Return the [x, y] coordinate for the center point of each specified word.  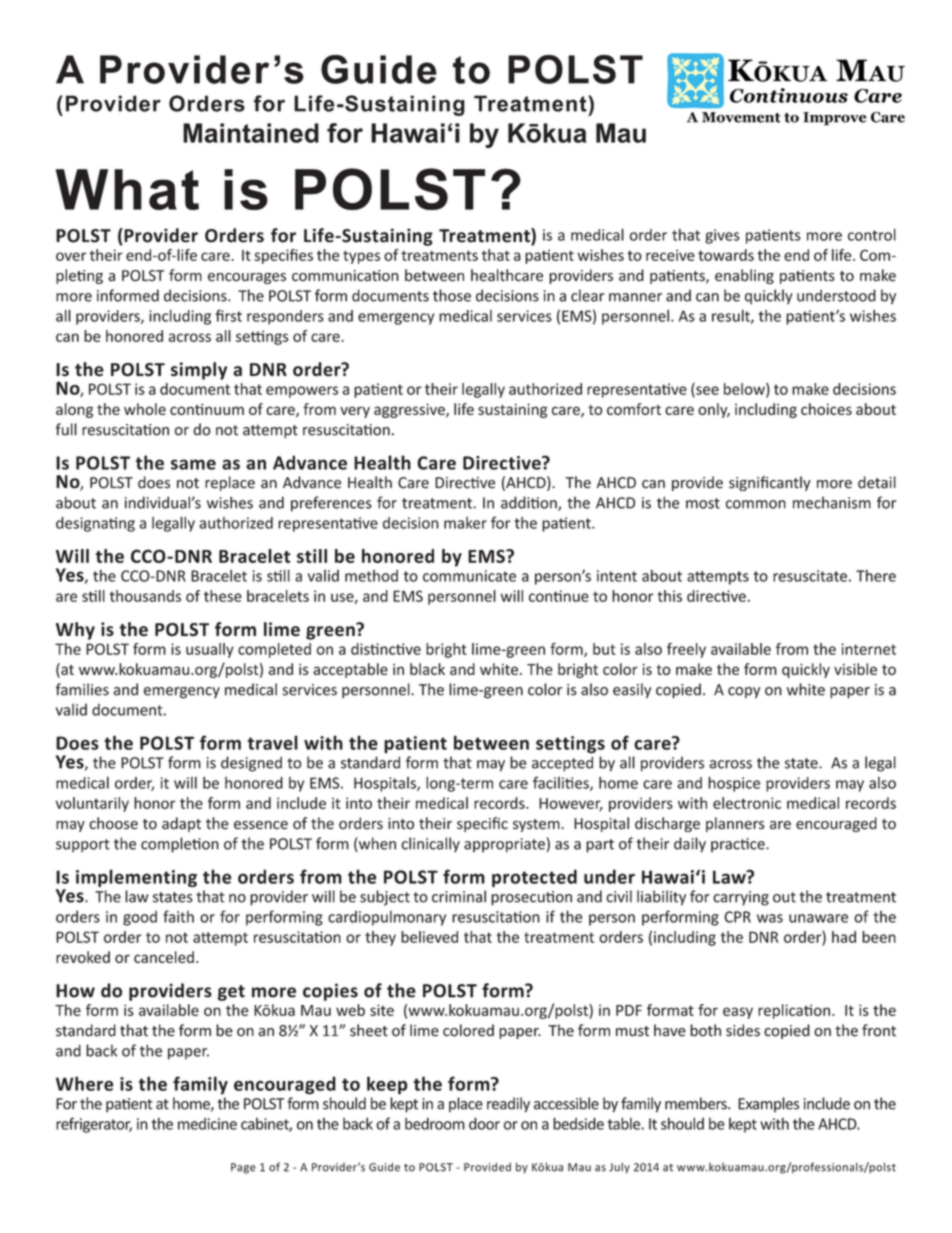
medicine [207, 1124]
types [361, 257]
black [427, 669]
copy [744, 693]
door [484, 1123]
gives [722, 236]
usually [210, 650]
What [127, 189]
